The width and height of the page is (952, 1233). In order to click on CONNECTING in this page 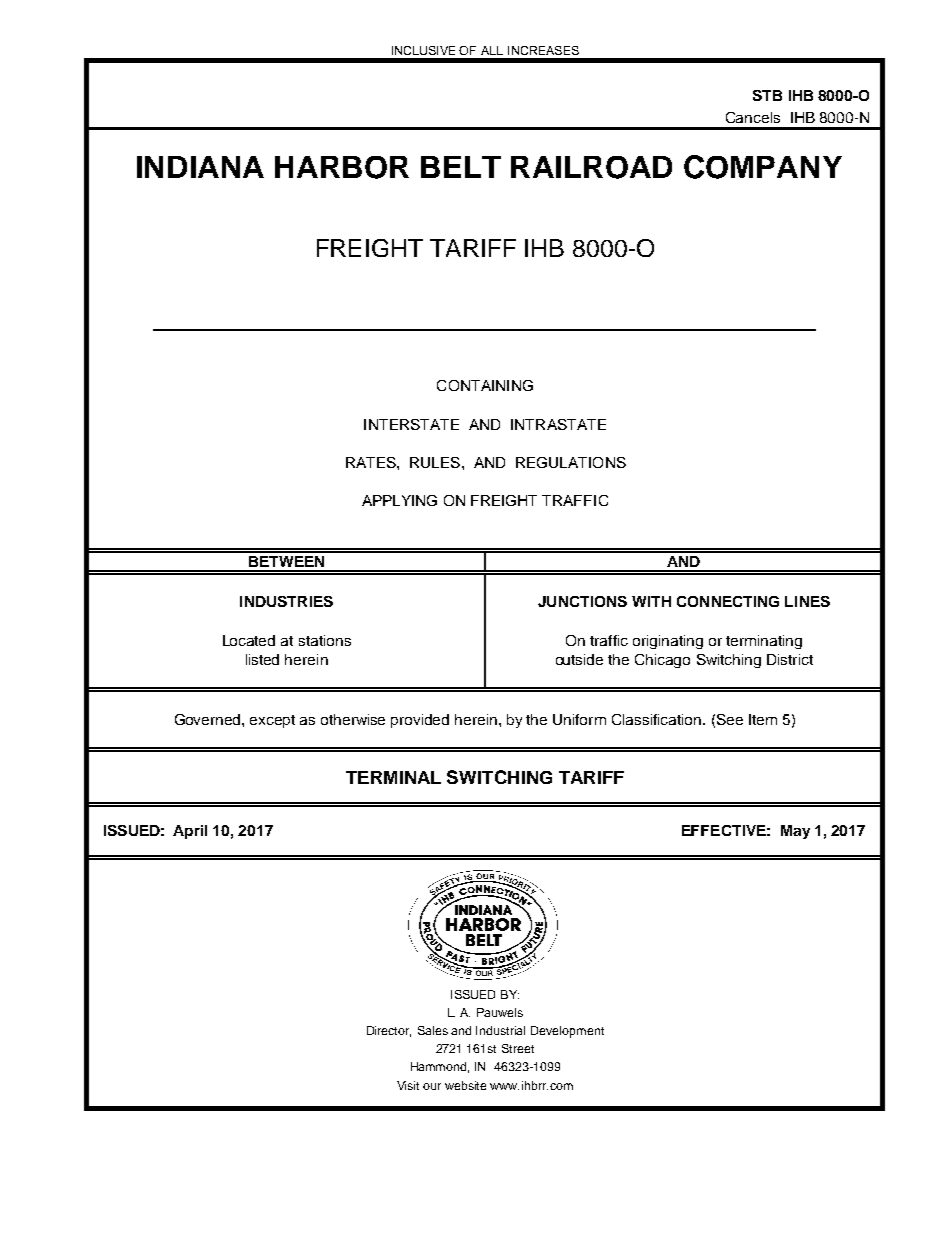, I will do `click(728, 601)`.
